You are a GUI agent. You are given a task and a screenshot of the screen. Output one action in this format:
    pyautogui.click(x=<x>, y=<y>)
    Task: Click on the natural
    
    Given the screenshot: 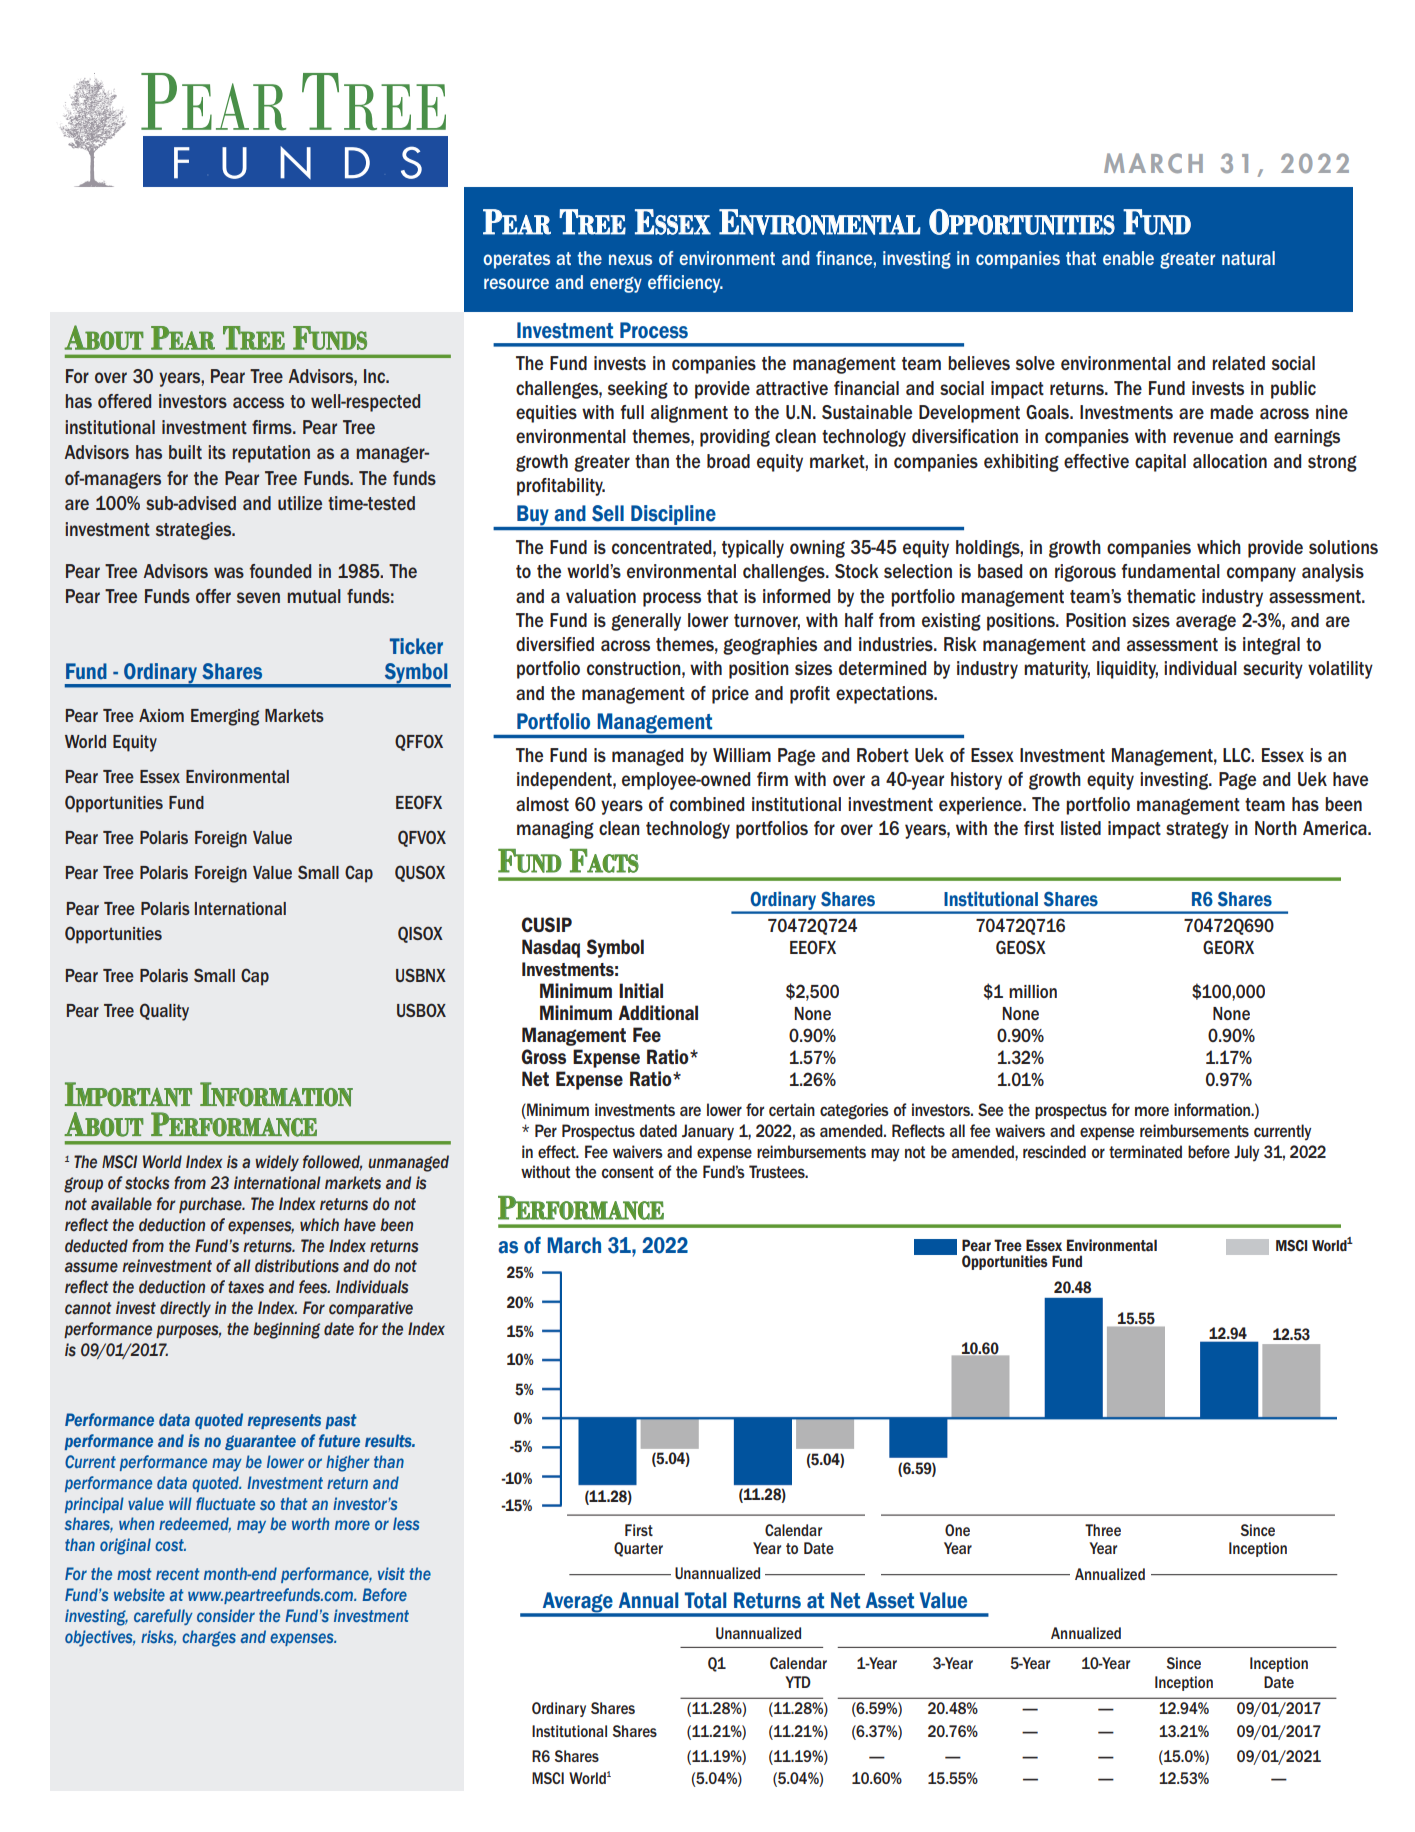 What is the action you would take?
    pyautogui.click(x=1248, y=258)
